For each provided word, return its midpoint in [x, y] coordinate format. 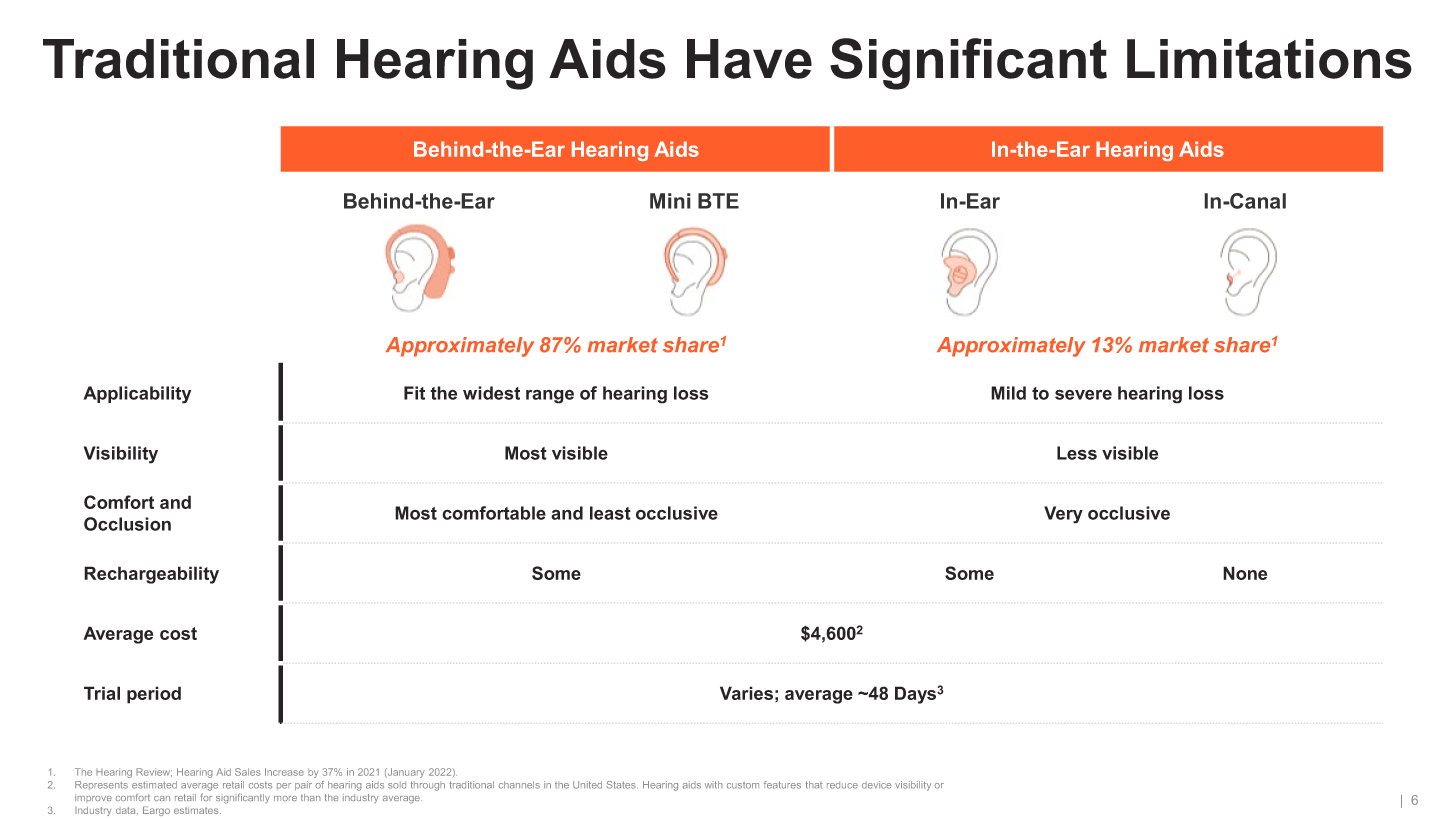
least [610, 513]
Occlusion [127, 524]
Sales [248, 772]
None [1245, 573]
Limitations [1269, 59]
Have [749, 59]
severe [1083, 394]
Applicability [137, 395]
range [550, 396]
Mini [670, 201]
